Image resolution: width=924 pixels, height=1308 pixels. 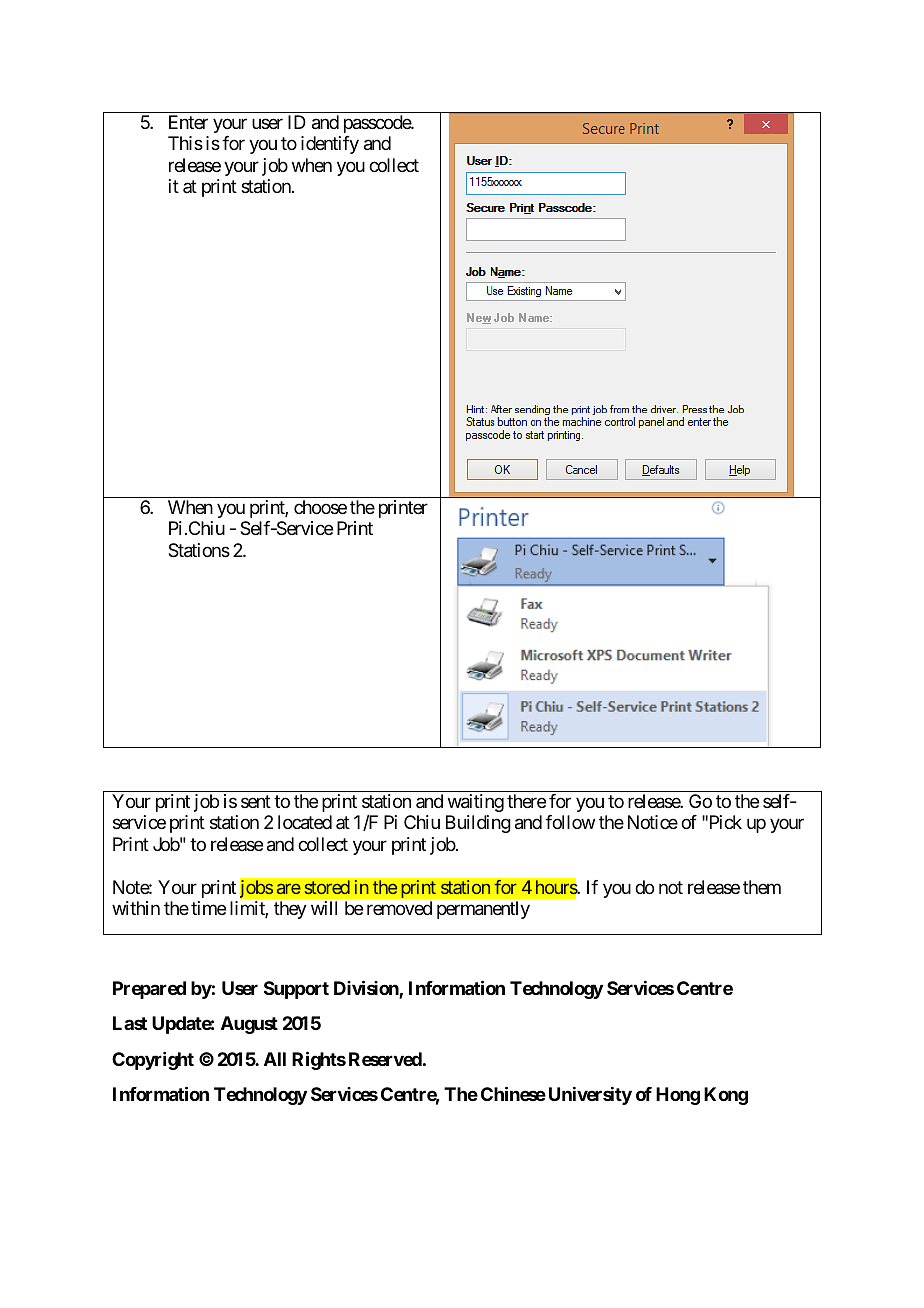 I want to click on identify, so click(x=330, y=145).
